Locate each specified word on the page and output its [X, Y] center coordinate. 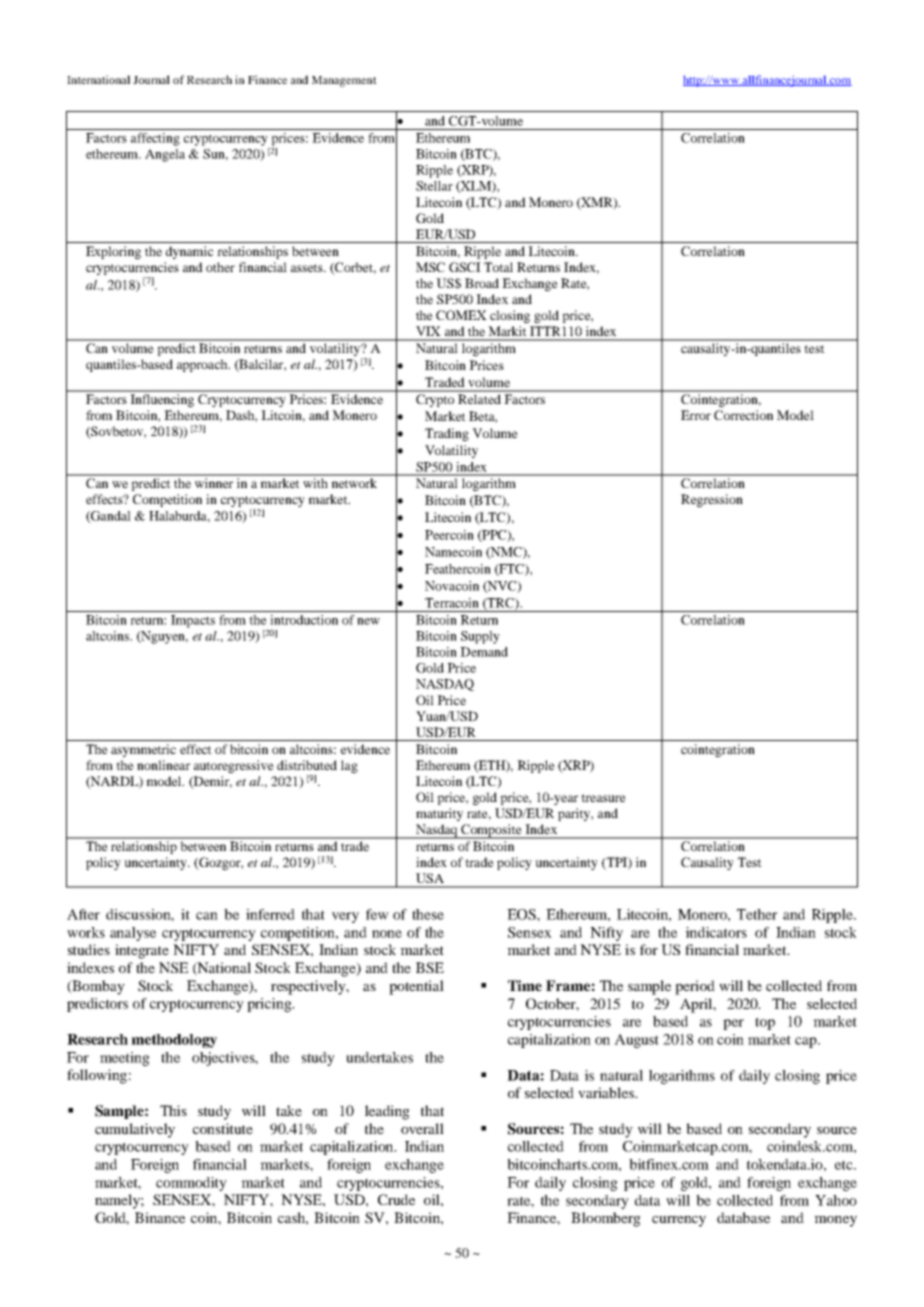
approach [203, 365]
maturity [439, 814]
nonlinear [163, 765]
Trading [447, 434]
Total [498, 267]
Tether [757, 914]
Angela [165, 155]
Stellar [434, 186]
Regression [712, 500]
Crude [396, 1199]
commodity [191, 1184]
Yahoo [836, 1200]
